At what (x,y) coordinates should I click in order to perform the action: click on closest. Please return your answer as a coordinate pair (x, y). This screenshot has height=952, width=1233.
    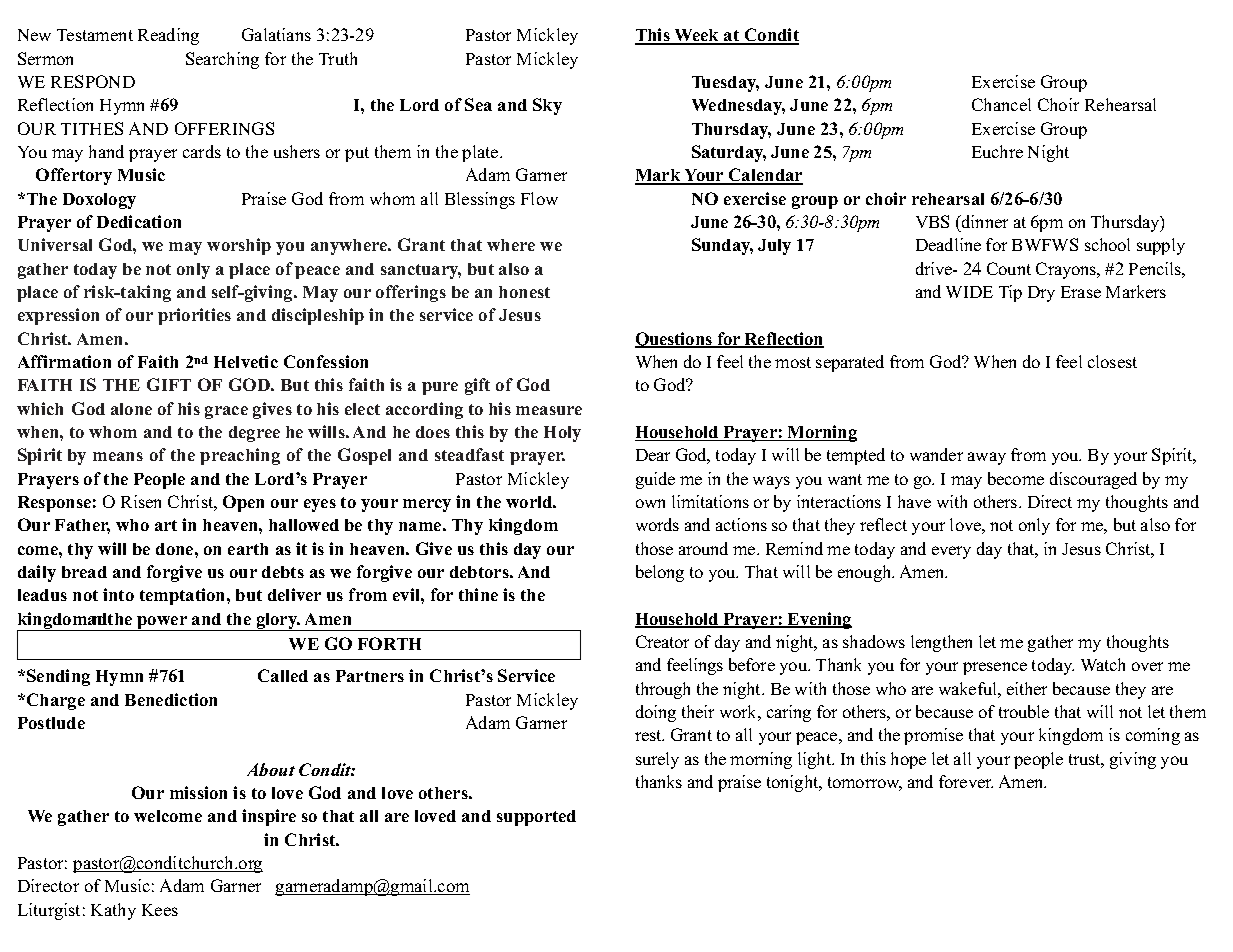
    Looking at the image, I should click on (1112, 361).
